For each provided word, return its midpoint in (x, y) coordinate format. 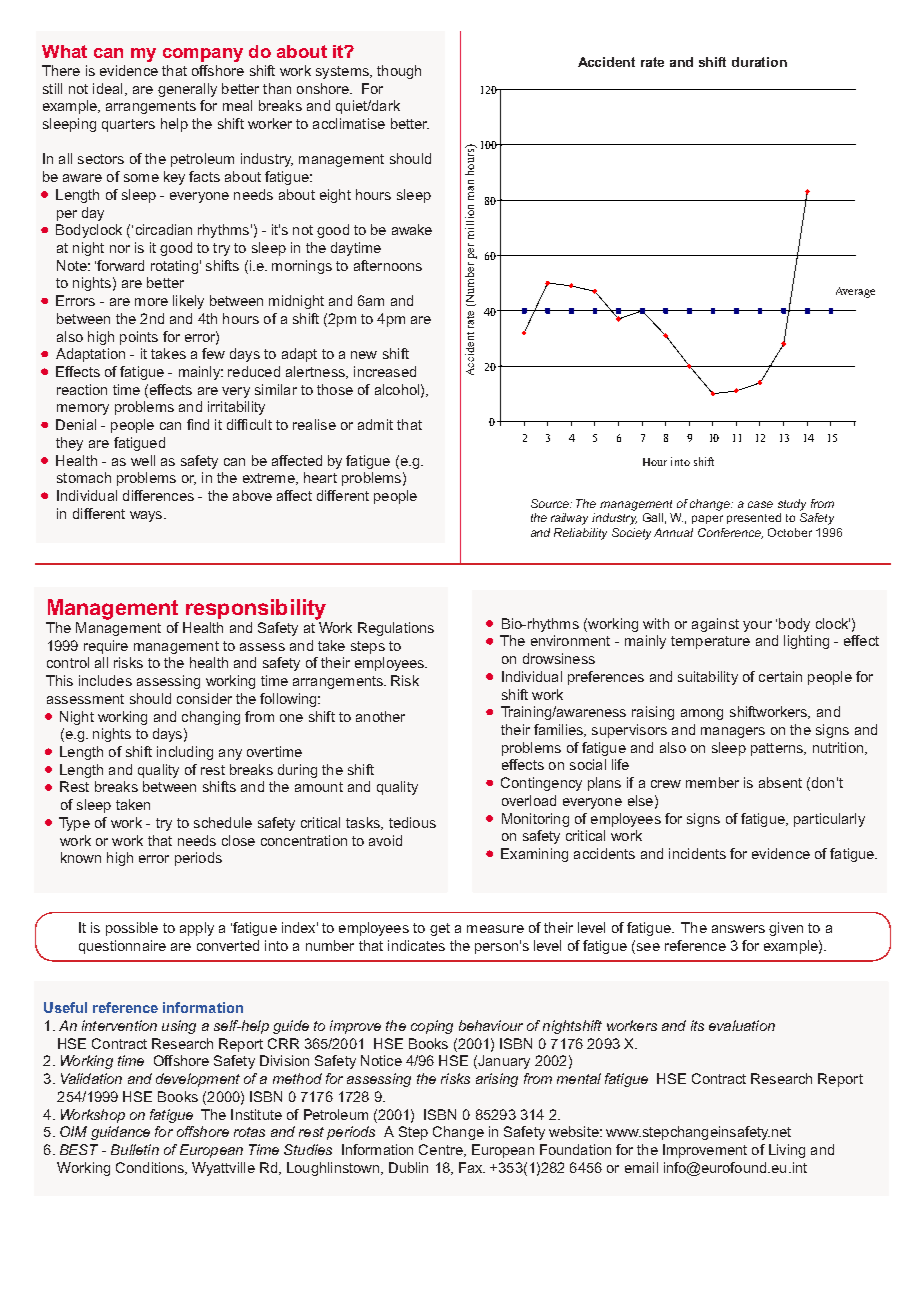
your (757, 626)
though (399, 72)
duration (759, 62)
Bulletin (135, 1149)
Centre (442, 1150)
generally (187, 90)
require (106, 647)
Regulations (396, 629)
